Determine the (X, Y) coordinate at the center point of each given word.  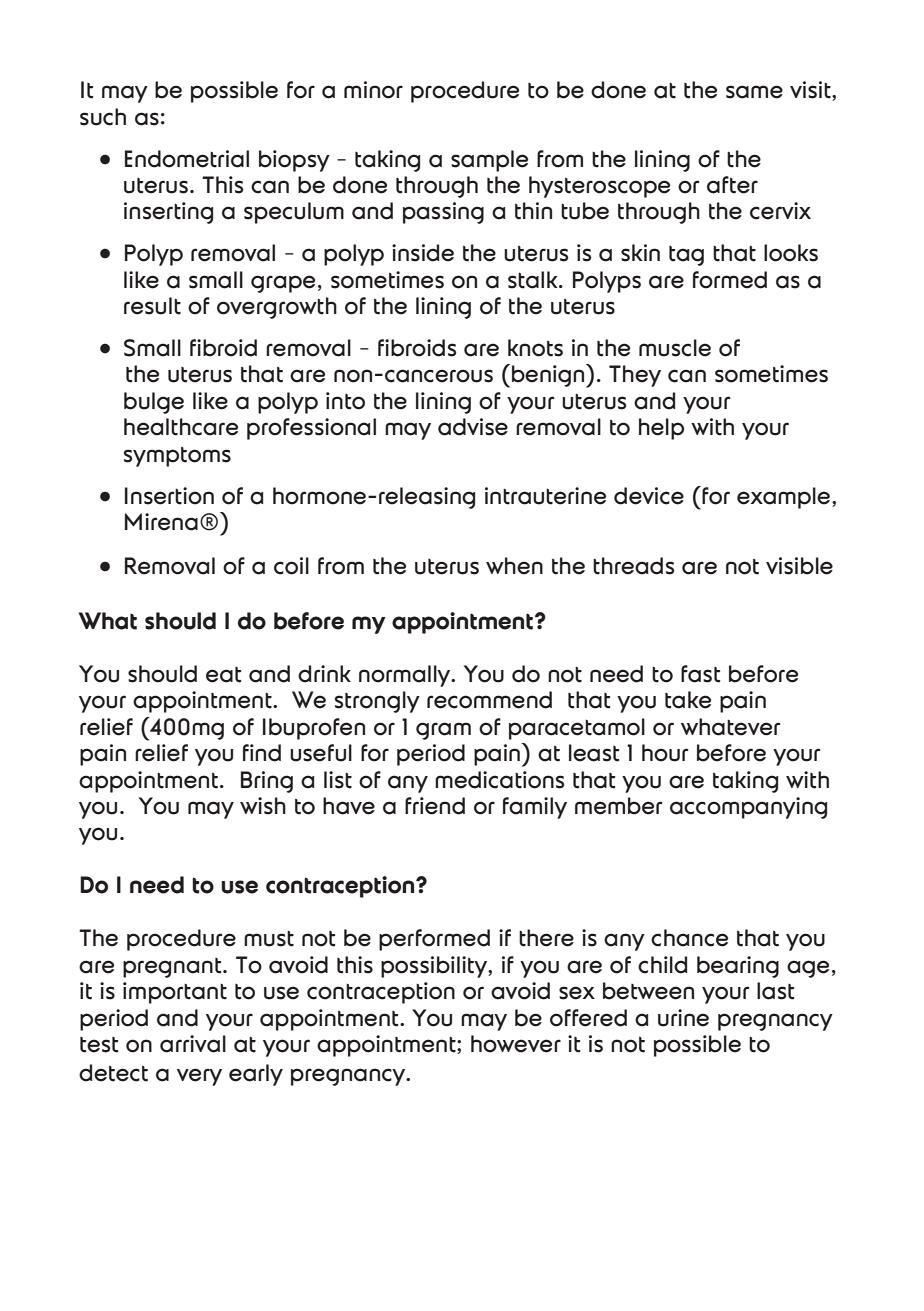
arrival (193, 1044)
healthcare (181, 427)
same (754, 92)
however (516, 1044)
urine (683, 1018)
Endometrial (187, 159)
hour (665, 753)
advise (473, 427)
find (262, 753)
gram (443, 731)
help (661, 429)
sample (489, 161)
